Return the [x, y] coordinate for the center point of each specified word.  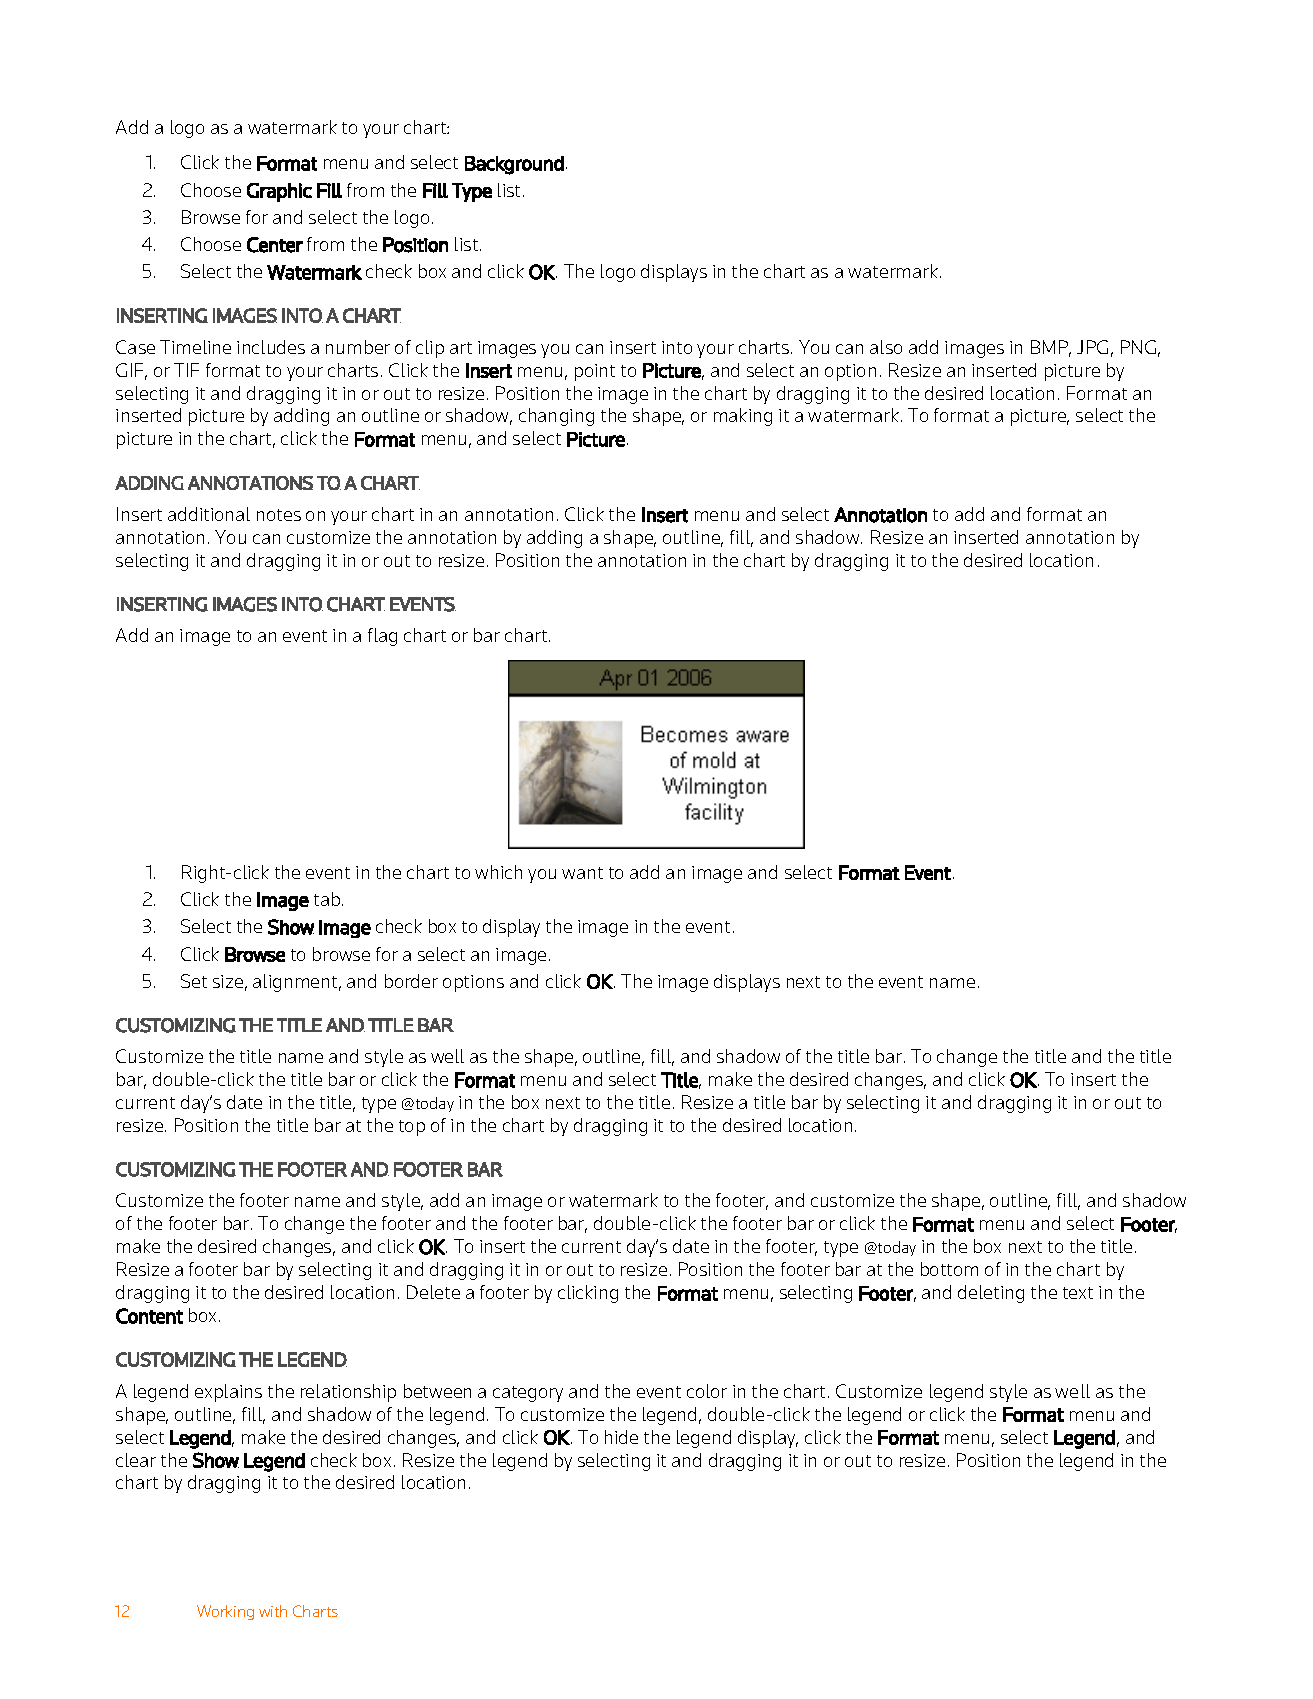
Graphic [279, 192]
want [582, 873]
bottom [949, 1269]
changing [556, 417]
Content [149, 1316]
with [273, 1611]
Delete [433, 1292]
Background [514, 165]
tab [328, 899]
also [886, 347]
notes [279, 515]
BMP [1051, 348]
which [498, 872]
